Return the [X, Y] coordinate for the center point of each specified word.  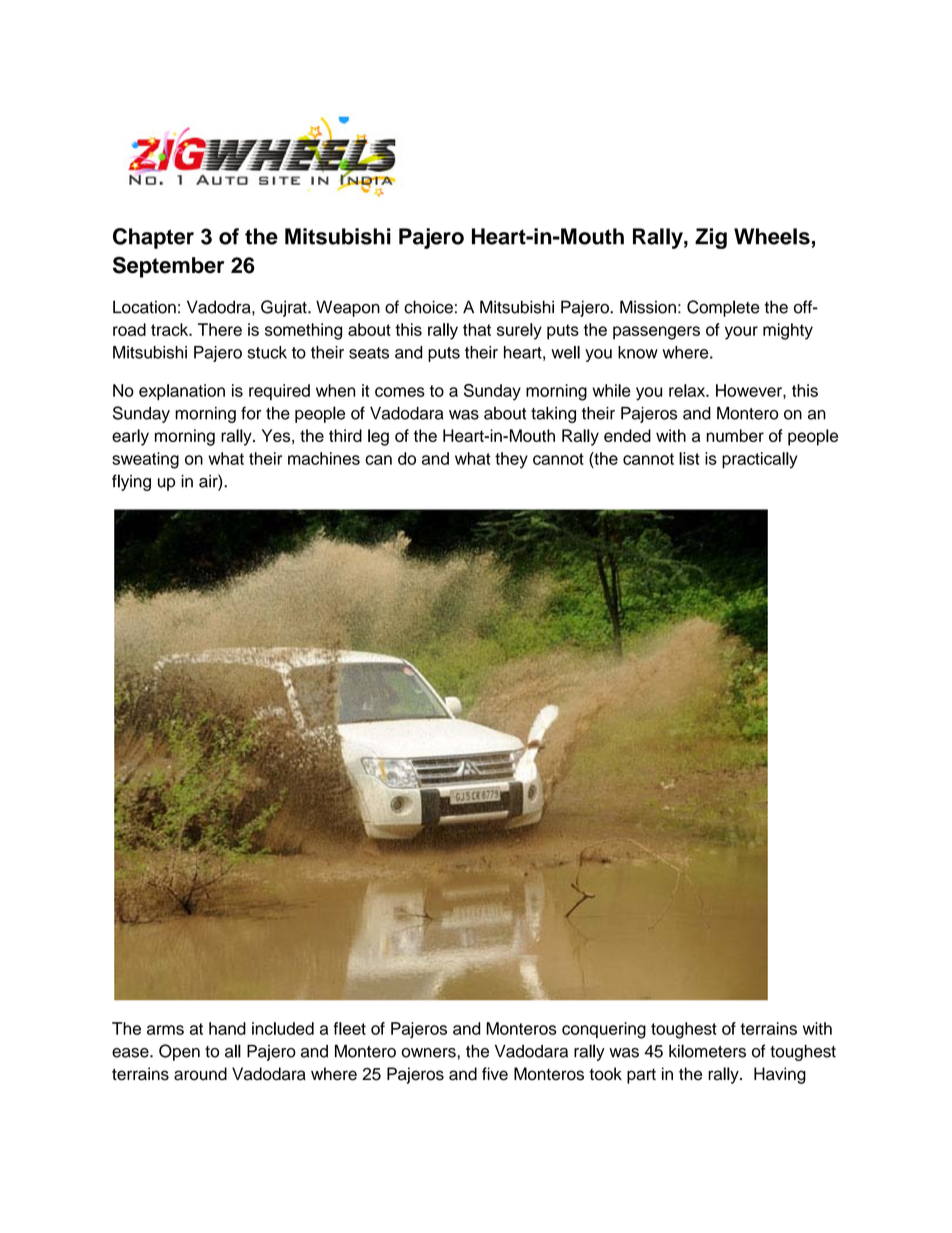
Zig [711, 238]
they [511, 460]
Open [179, 1052]
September [168, 267]
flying [131, 482]
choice [428, 307]
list [689, 458]
